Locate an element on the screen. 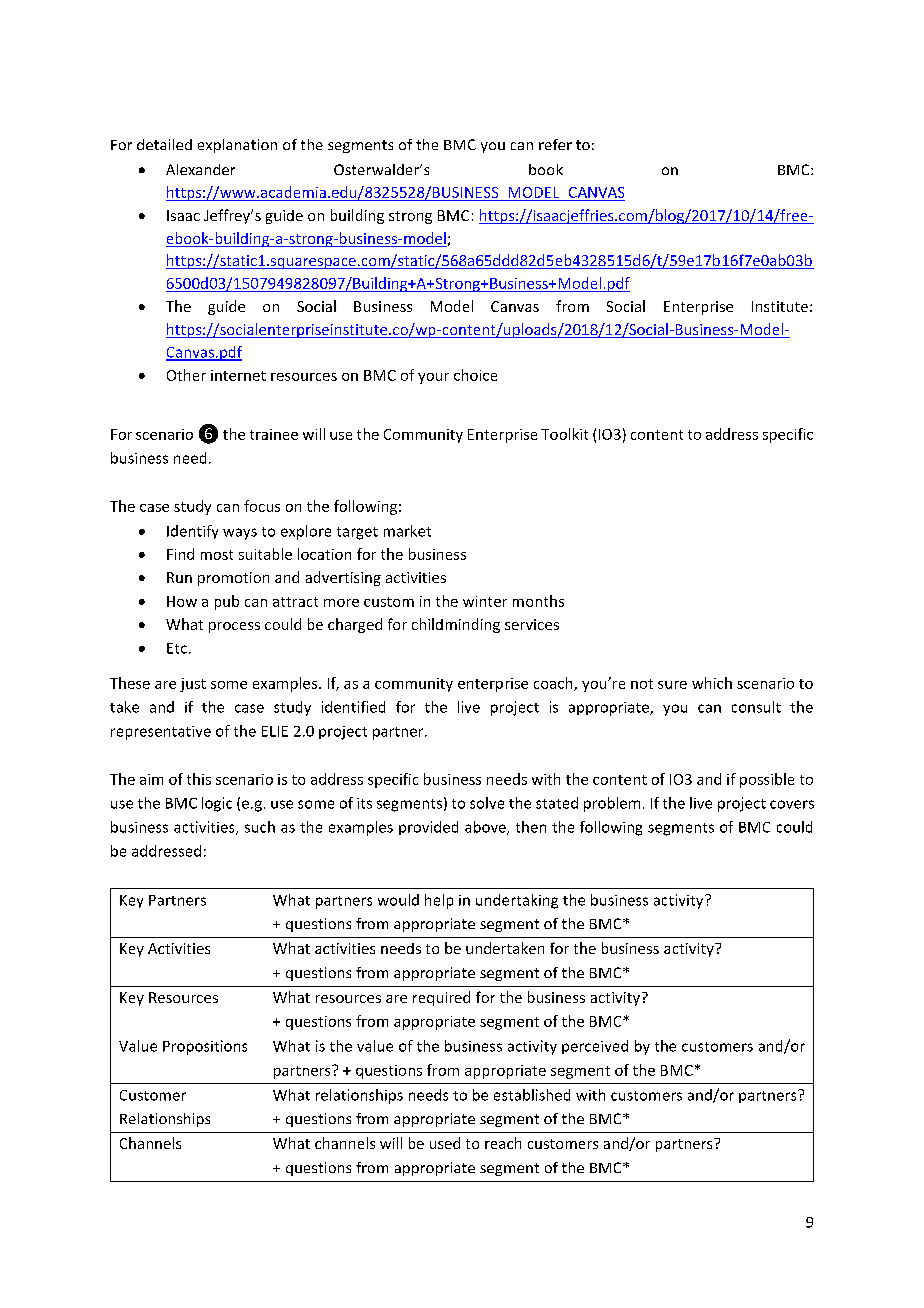 The height and width of the screenshot is (1308, 924). Alexander is located at coordinates (200, 169).
